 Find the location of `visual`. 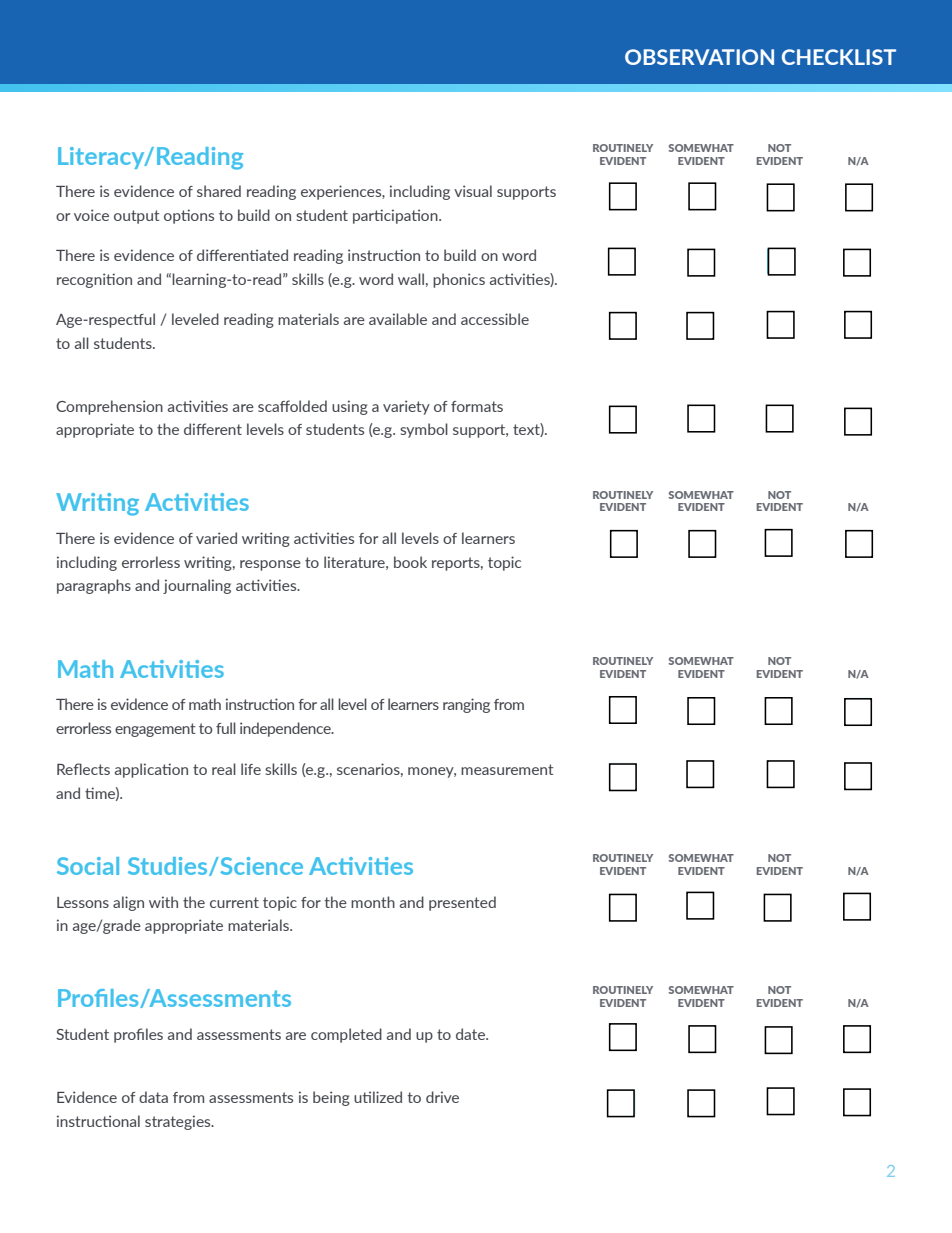

visual is located at coordinates (473, 191).
